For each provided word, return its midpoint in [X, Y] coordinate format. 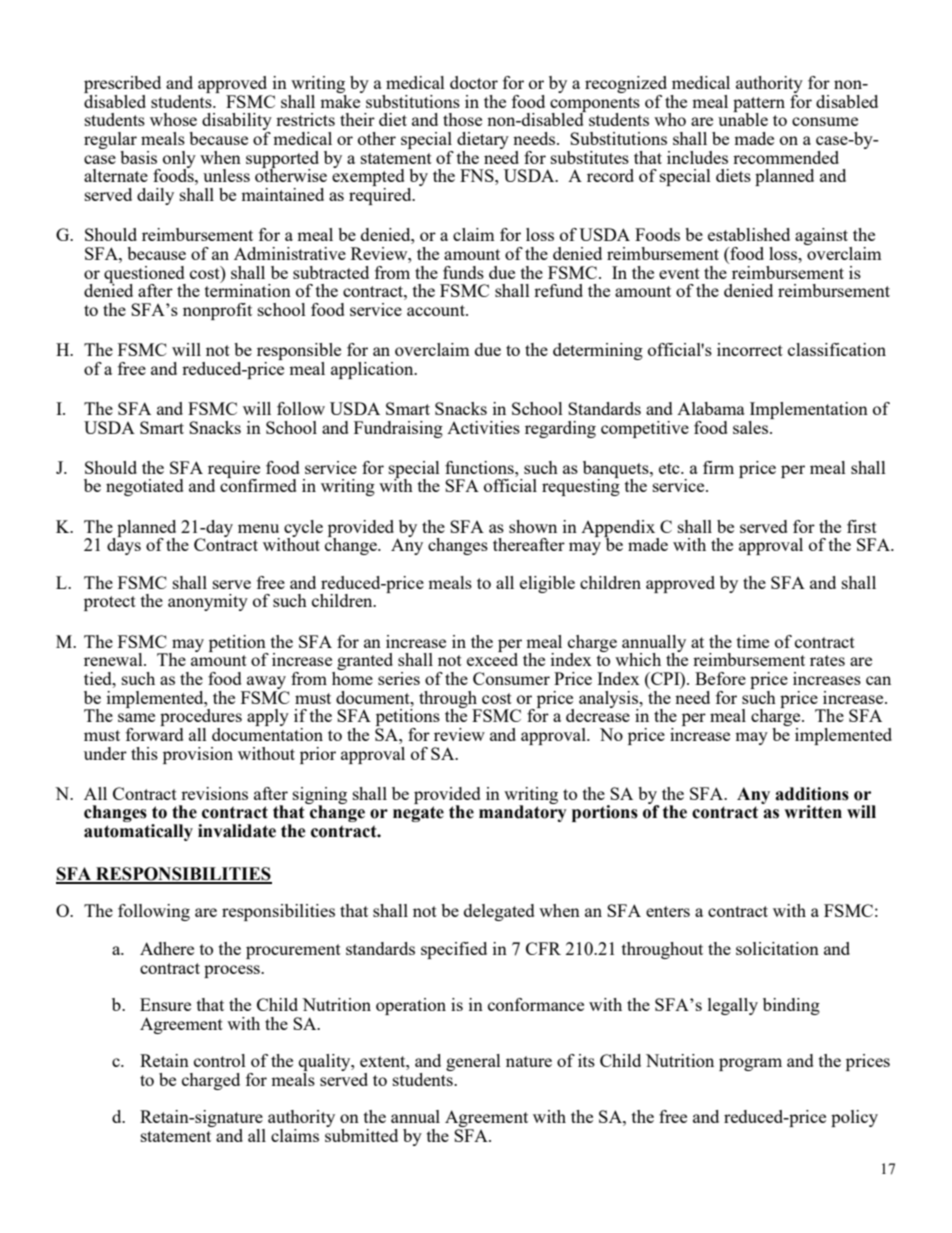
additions [812, 794]
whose [173, 119]
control [220, 1060]
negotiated [145, 487]
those [462, 119]
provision [198, 755]
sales [750, 427]
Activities [483, 427]
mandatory [523, 813]
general [473, 1062]
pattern [759, 105]
